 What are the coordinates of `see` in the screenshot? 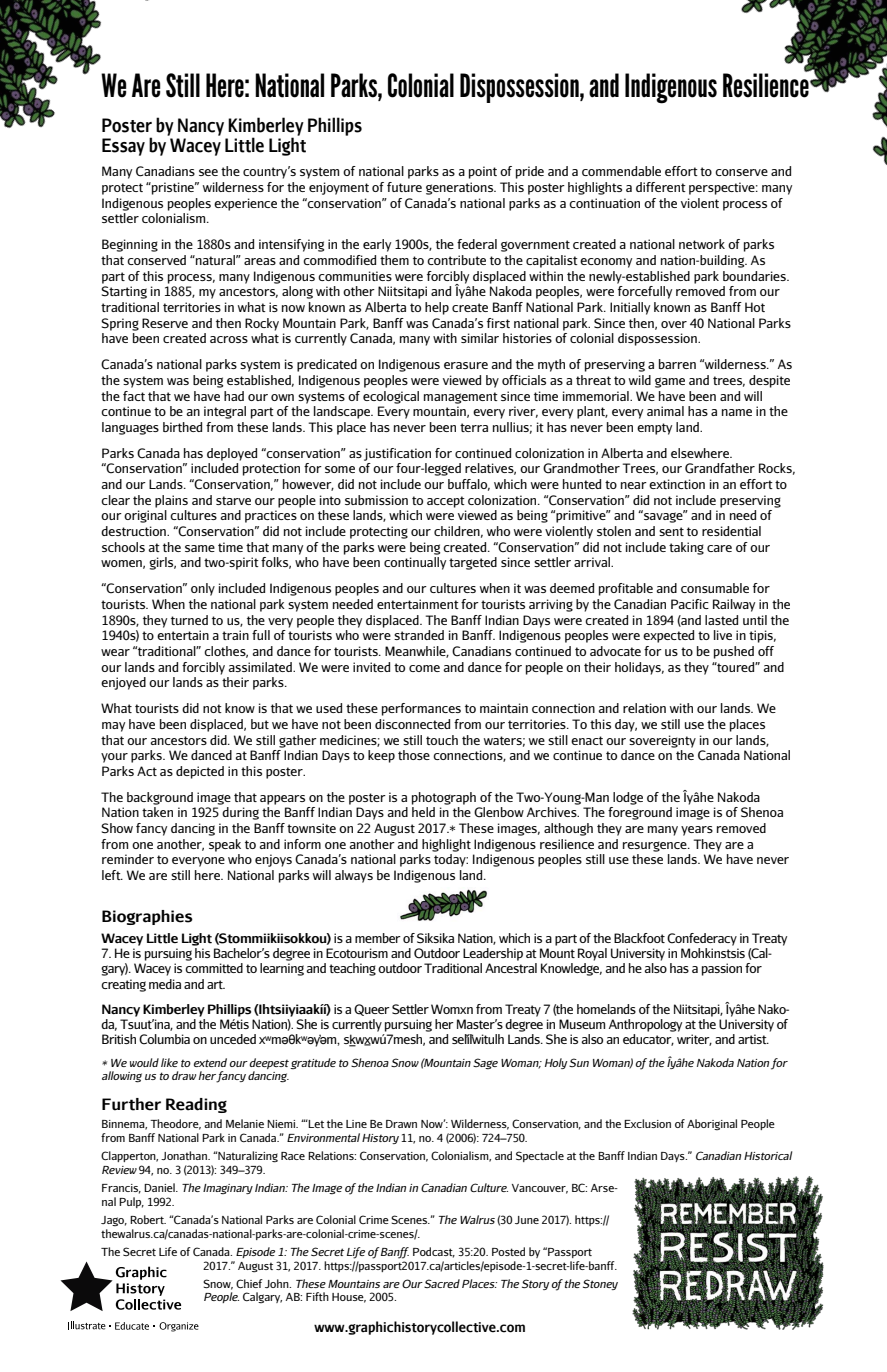 It's located at (208, 172).
